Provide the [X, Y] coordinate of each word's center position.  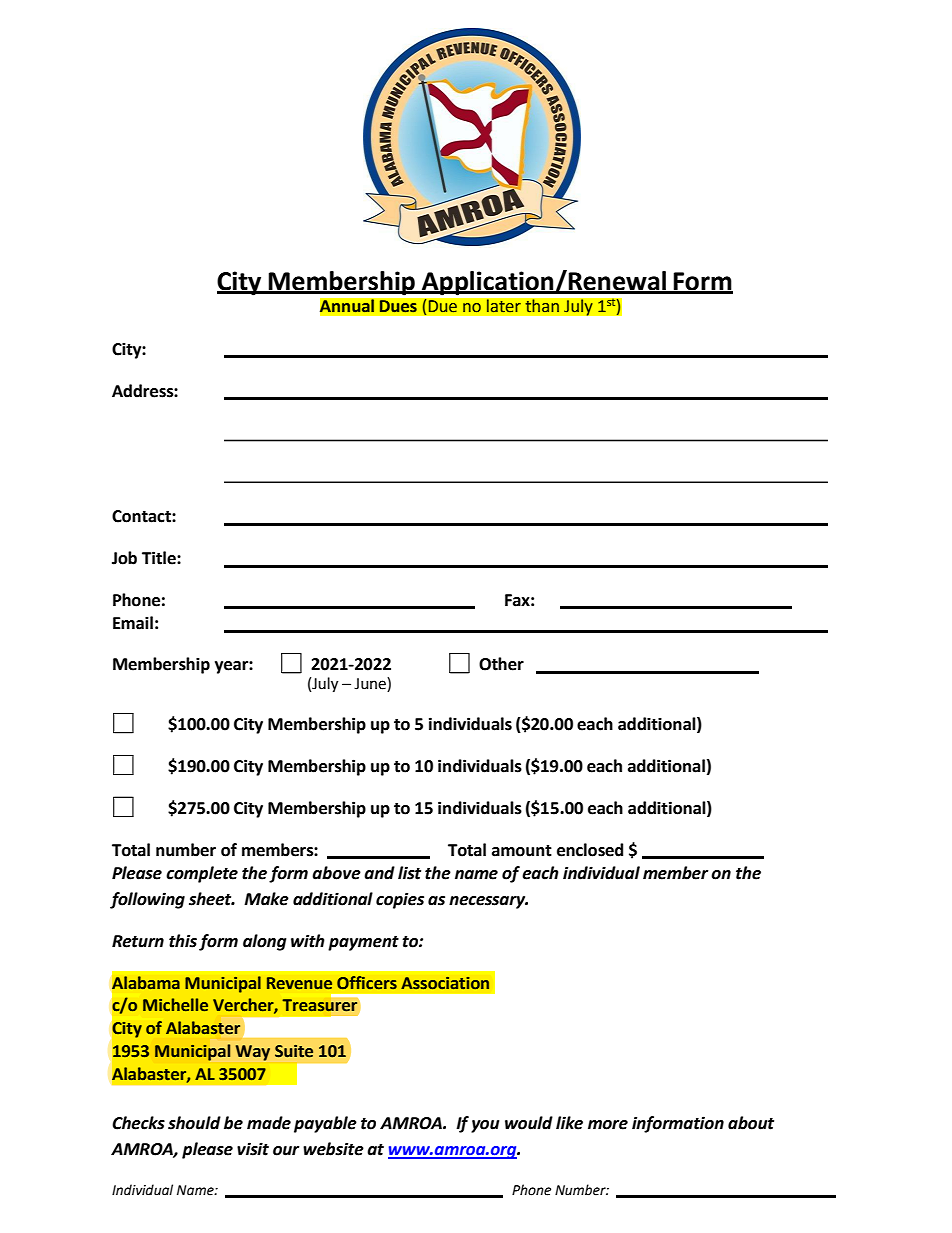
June [371, 684]
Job [124, 558]
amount [522, 851]
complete [202, 874]
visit [253, 1149]
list [409, 873]
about [751, 1123]
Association [445, 983]
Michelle [175, 1005]
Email [133, 623]
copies [400, 900]
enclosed [590, 850]
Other [501, 664]
